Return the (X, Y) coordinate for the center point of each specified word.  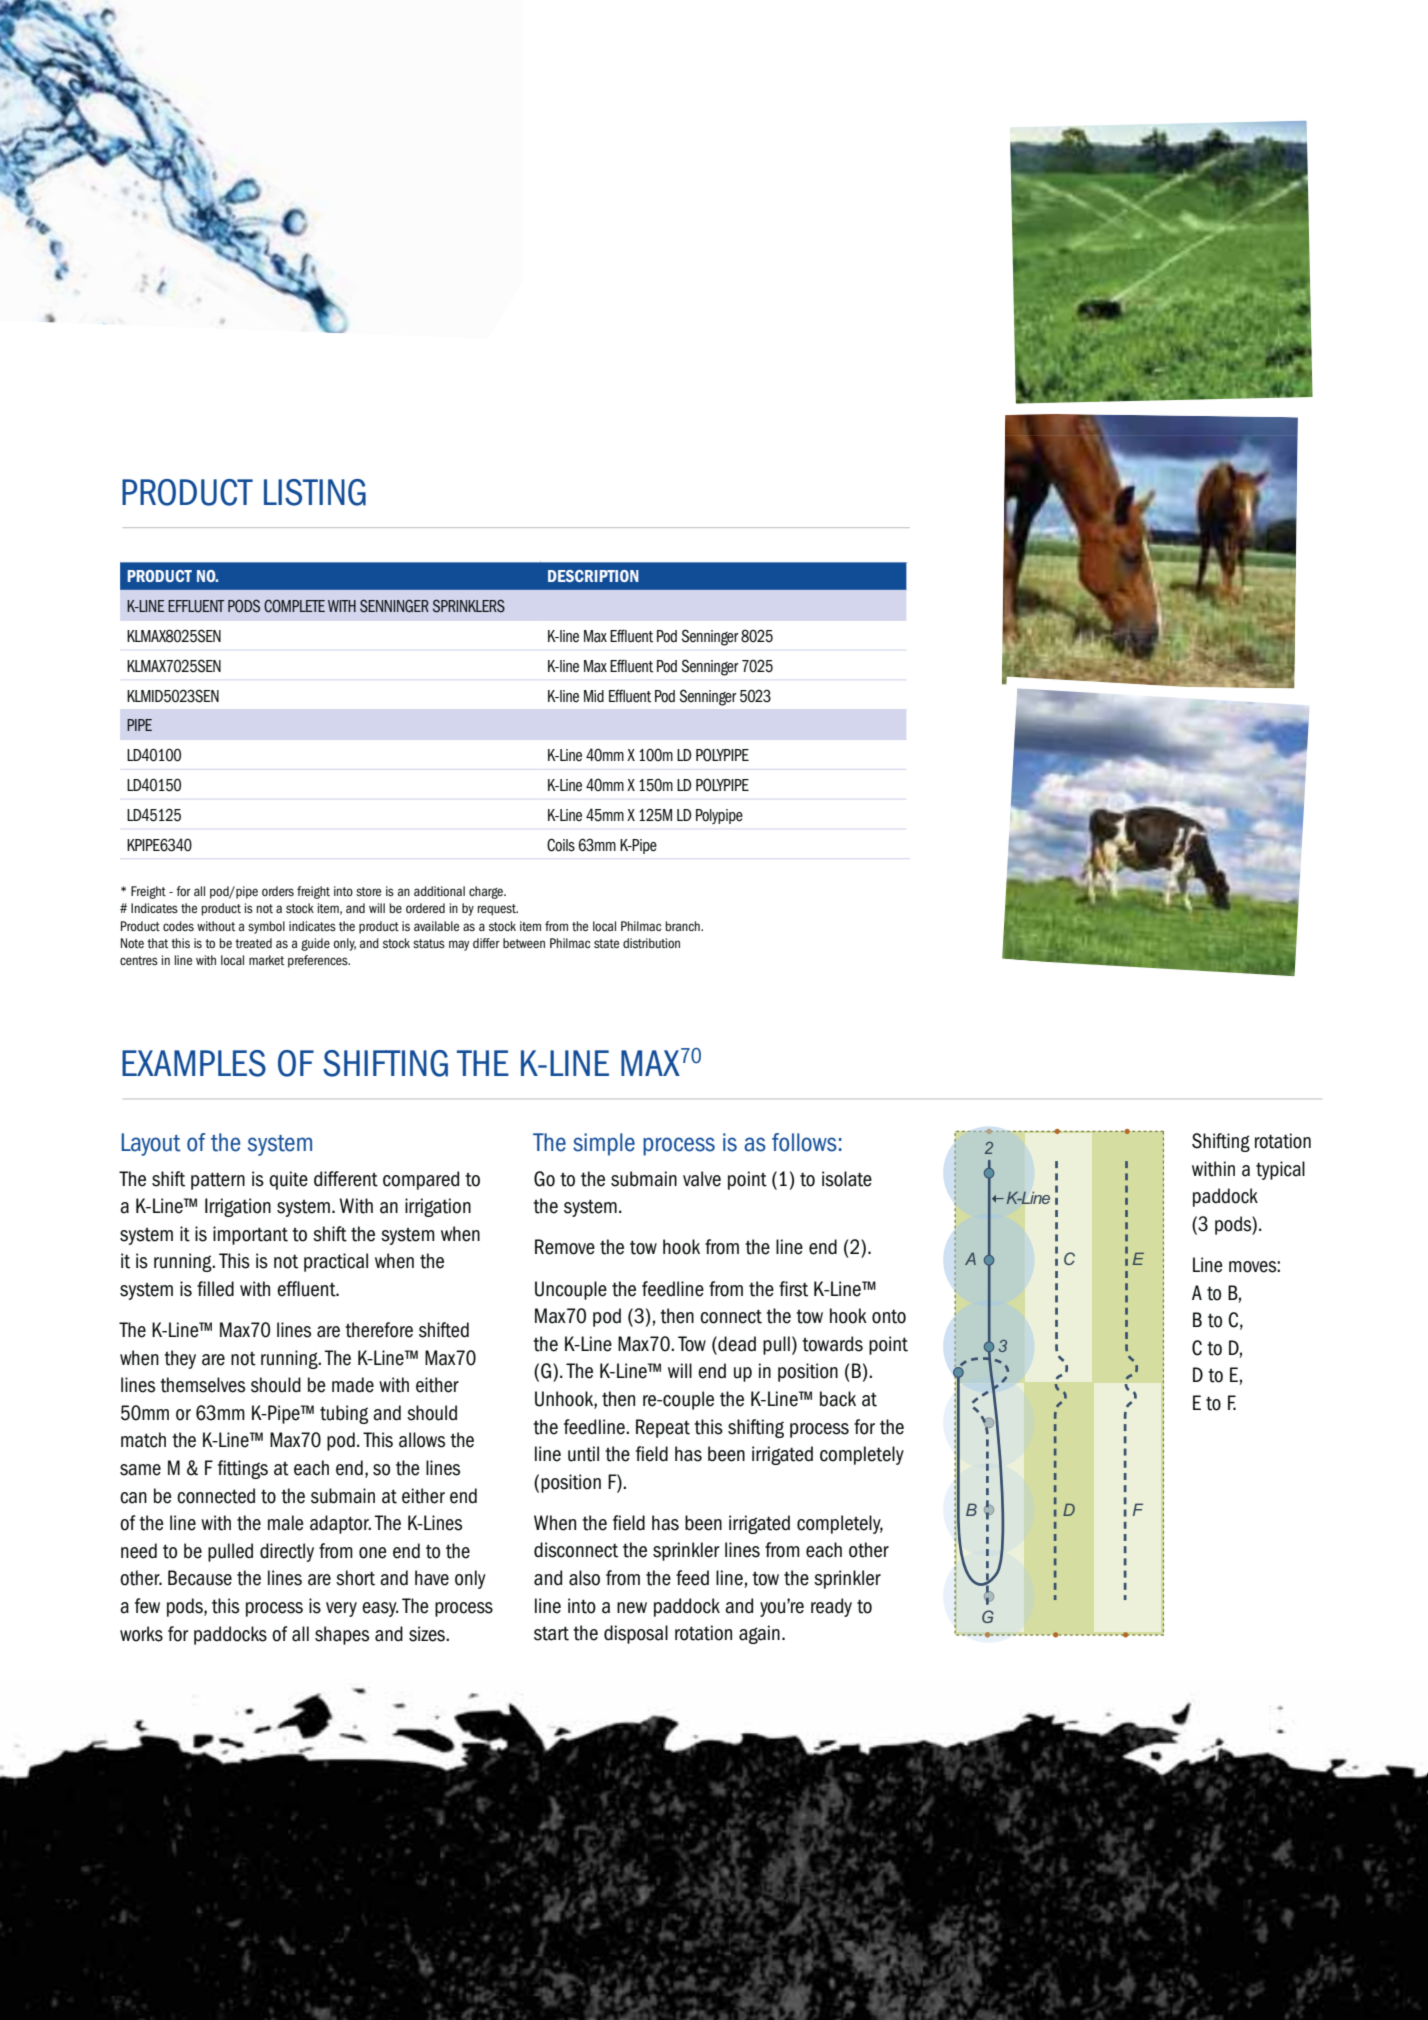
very (341, 1609)
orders (278, 891)
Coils (561, 845)
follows (804, 1142)
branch (684, 926)
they (180, 1359)
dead (736, 1344)
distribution (651, 943)
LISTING (315, 492)
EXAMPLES (194, 1063)
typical (1280, 1170)
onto (889, 1316)
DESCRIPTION (593, 576)
